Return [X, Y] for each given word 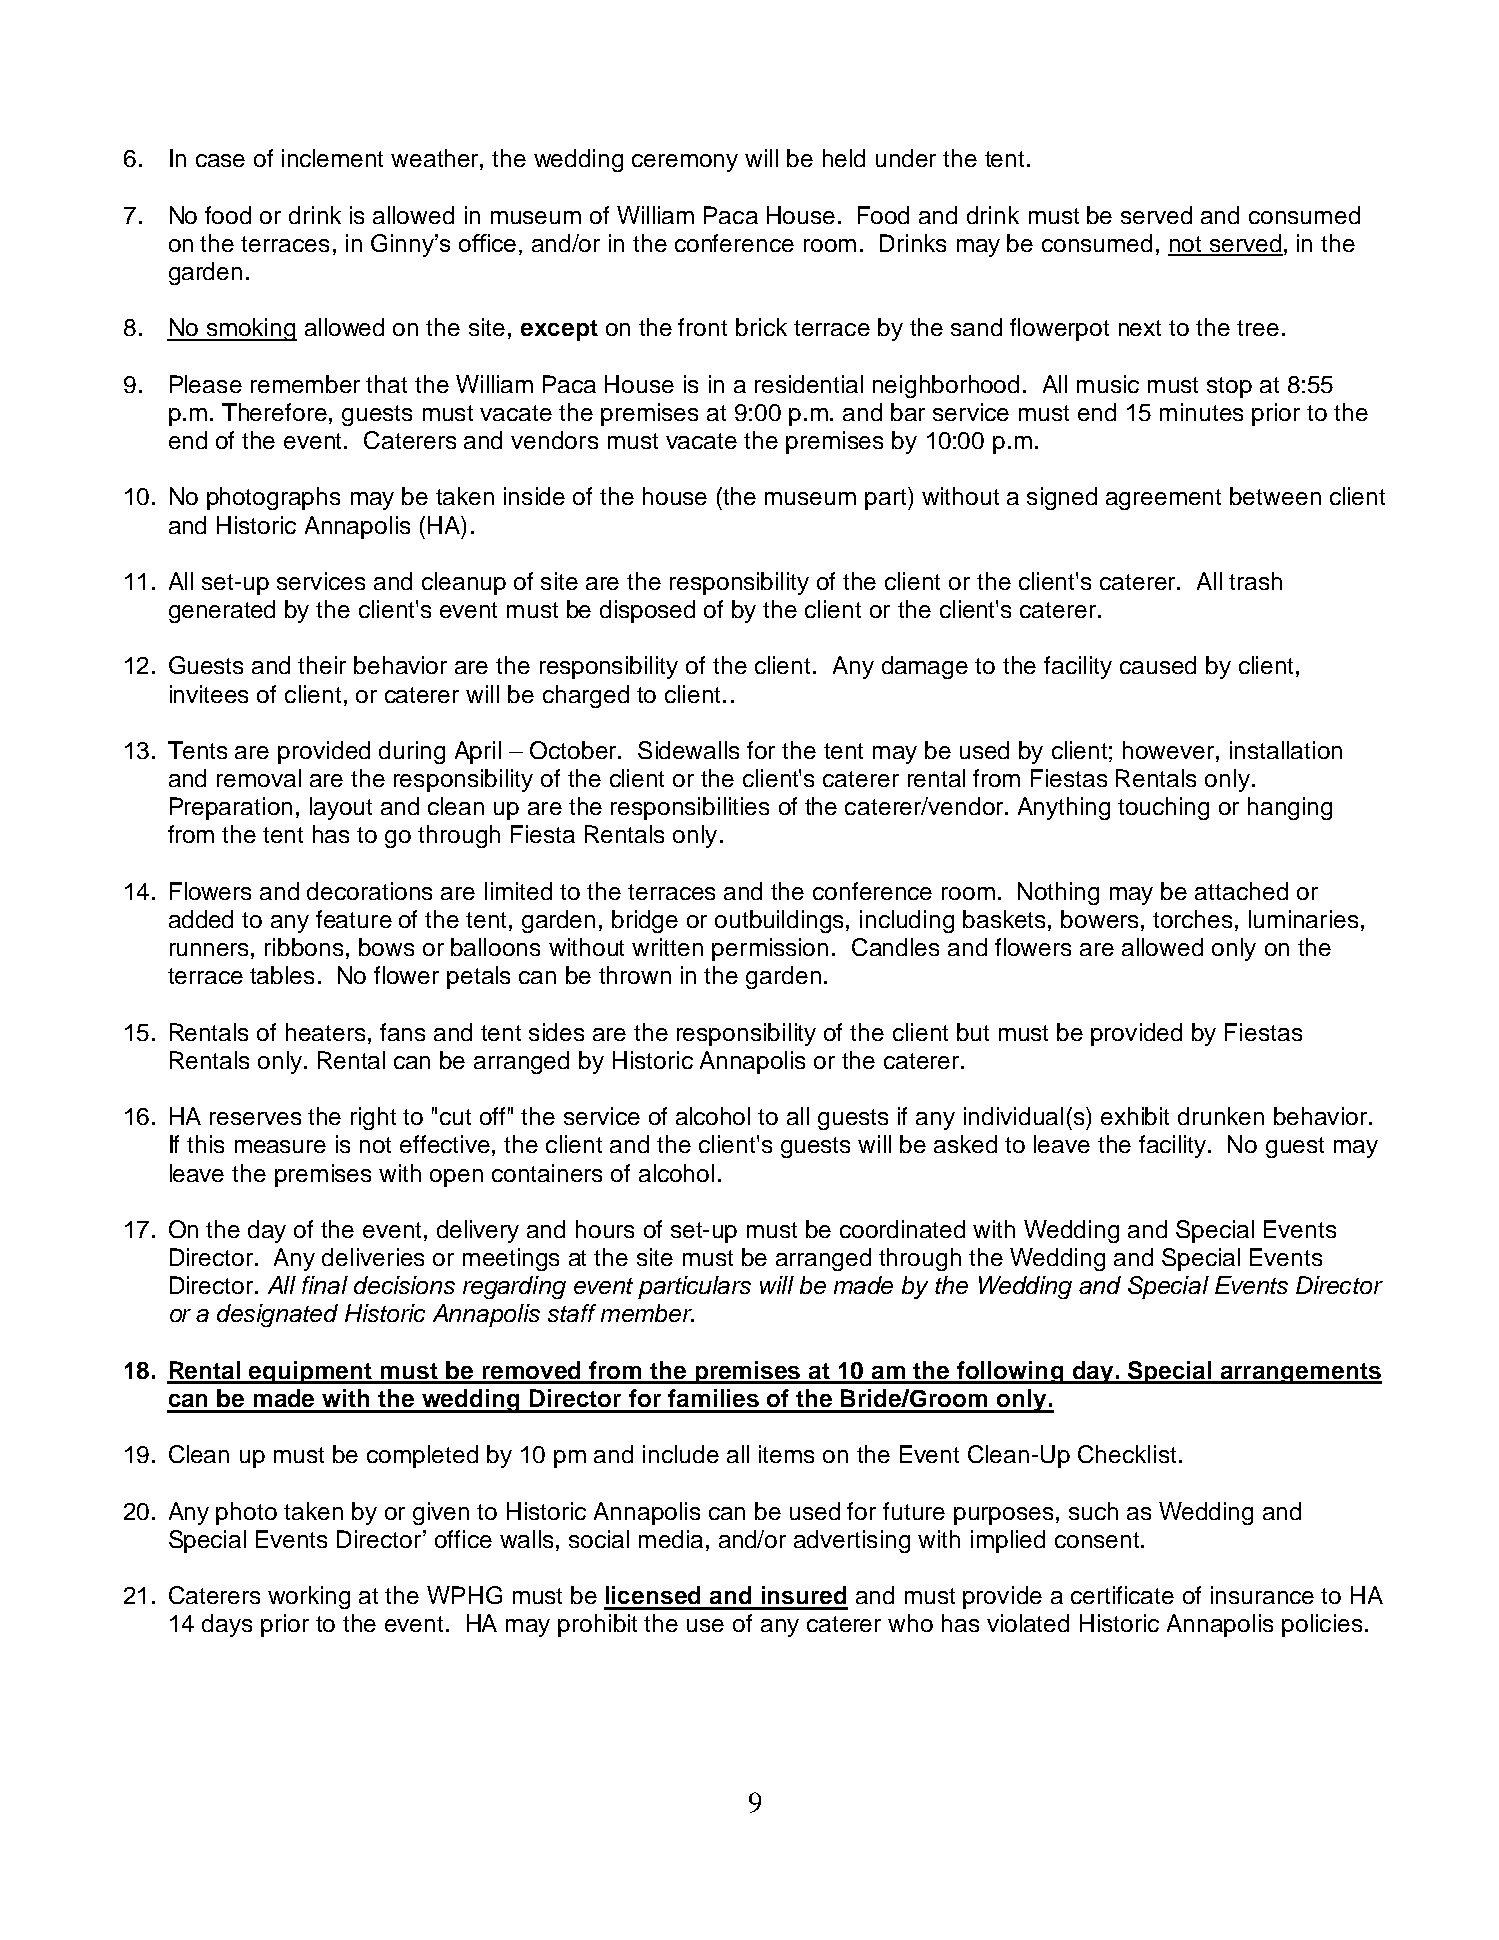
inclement [332, 158]
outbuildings [781, 921]
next [1140, 328]
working [309, 1597]
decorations [369, 891]
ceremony [685, 163]
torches [1192, 919]
